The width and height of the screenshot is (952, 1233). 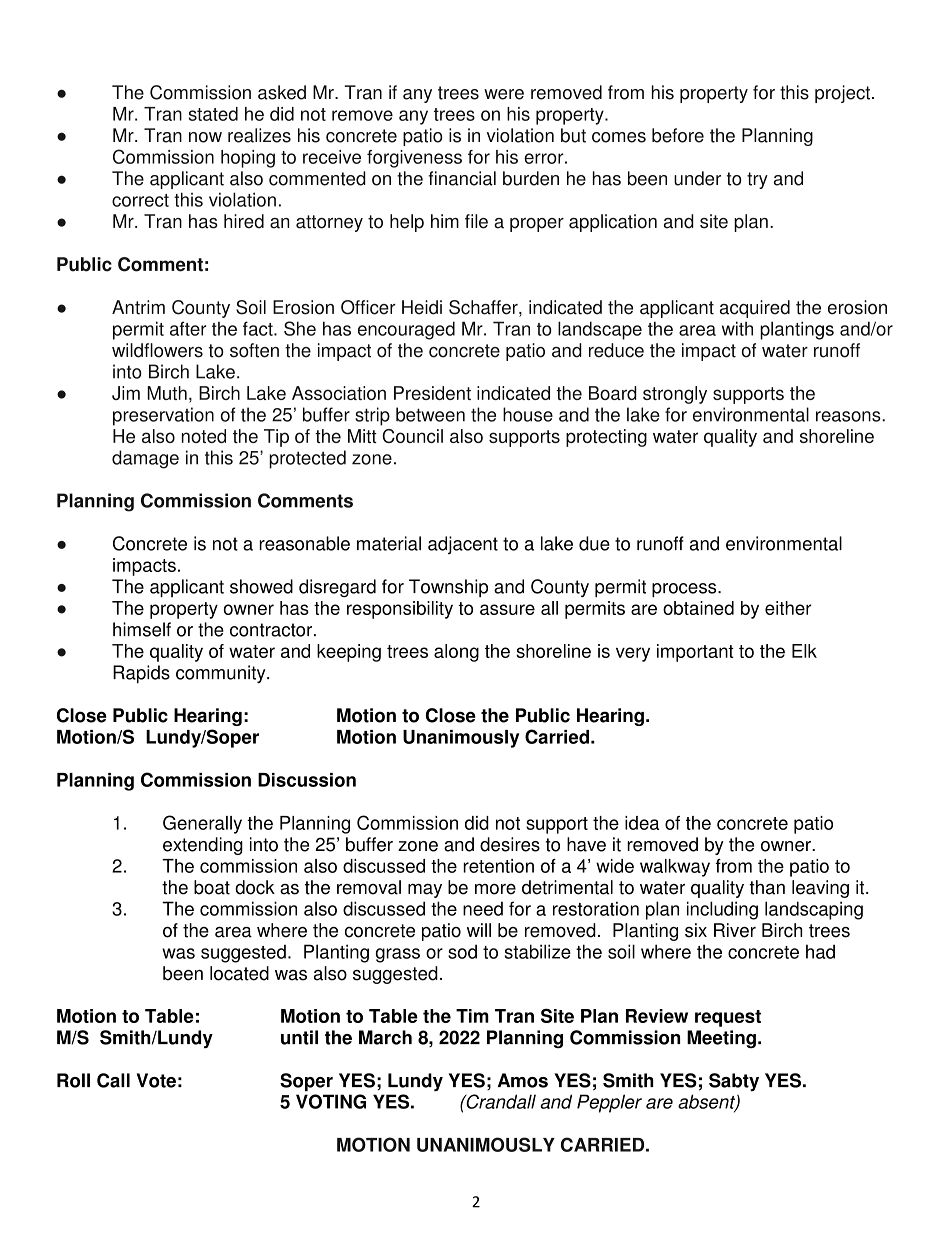 I want to click on either, so click(x=788, y=608).
